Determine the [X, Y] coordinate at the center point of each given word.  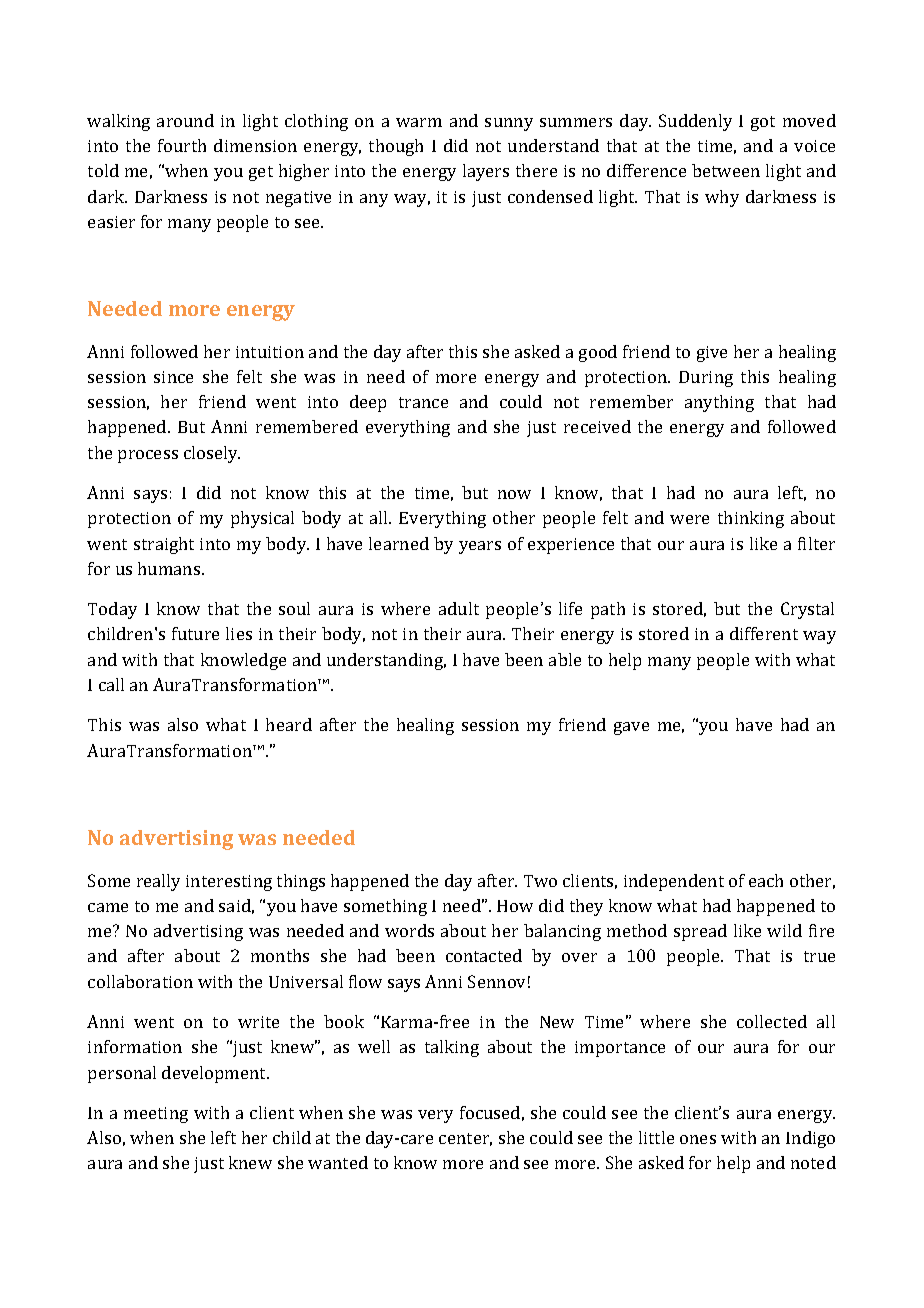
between [726, 170]
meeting [156, 1115]
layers [486, 172]
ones [698, 1139]
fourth [182, 145]
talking [452, 1048]
